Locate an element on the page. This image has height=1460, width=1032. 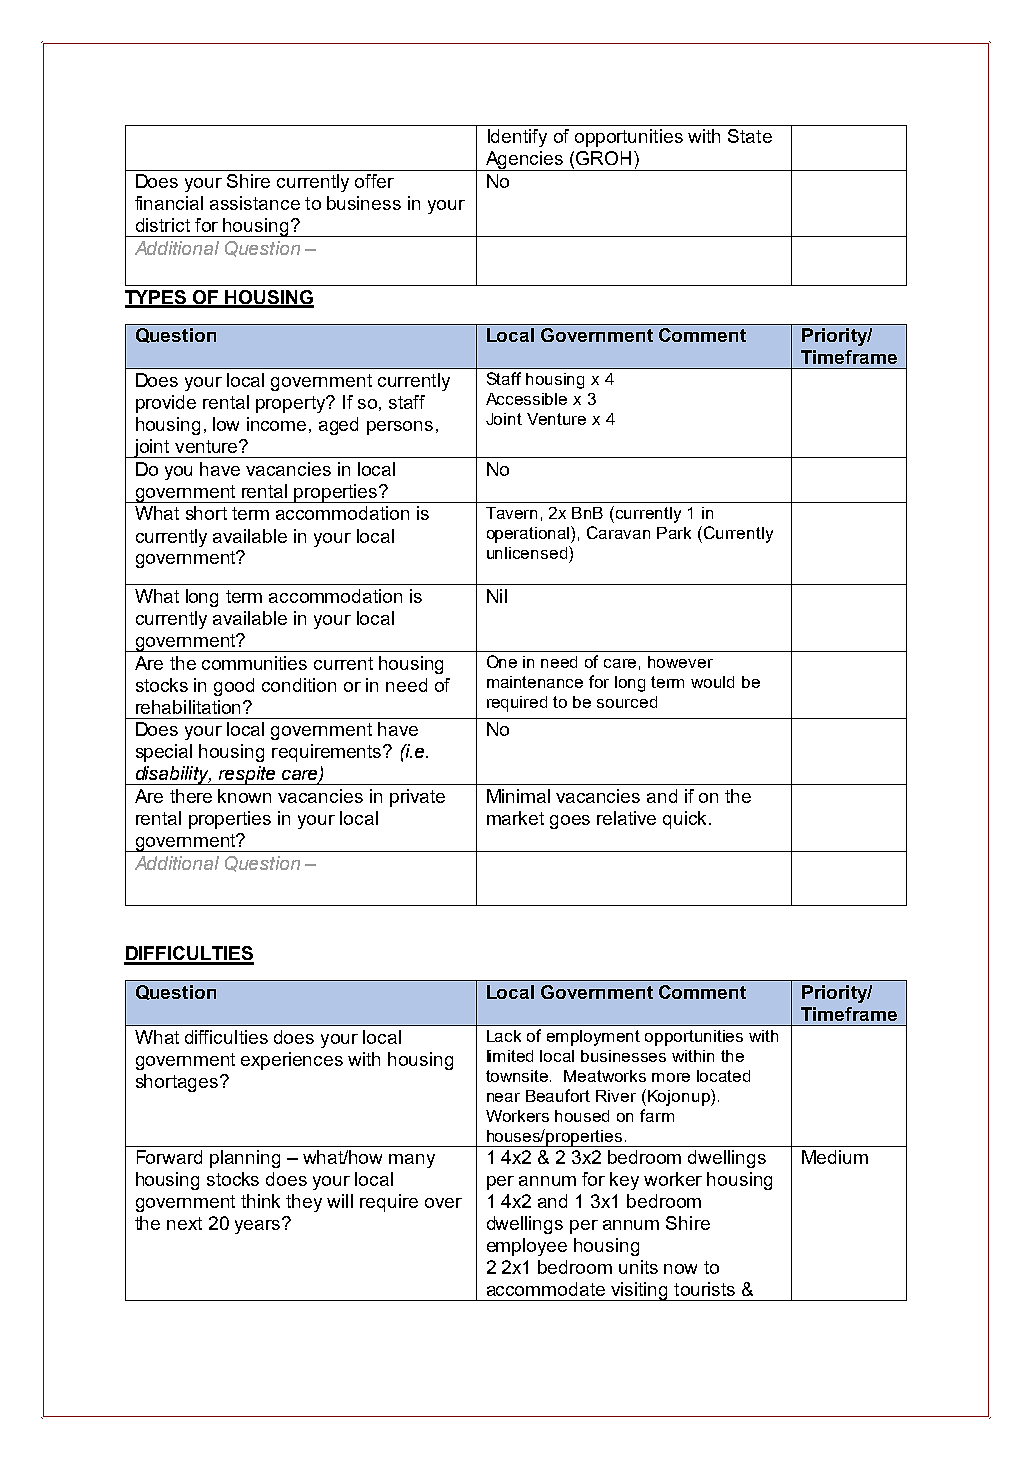
Agencies is located at coordinates (524, 161).
